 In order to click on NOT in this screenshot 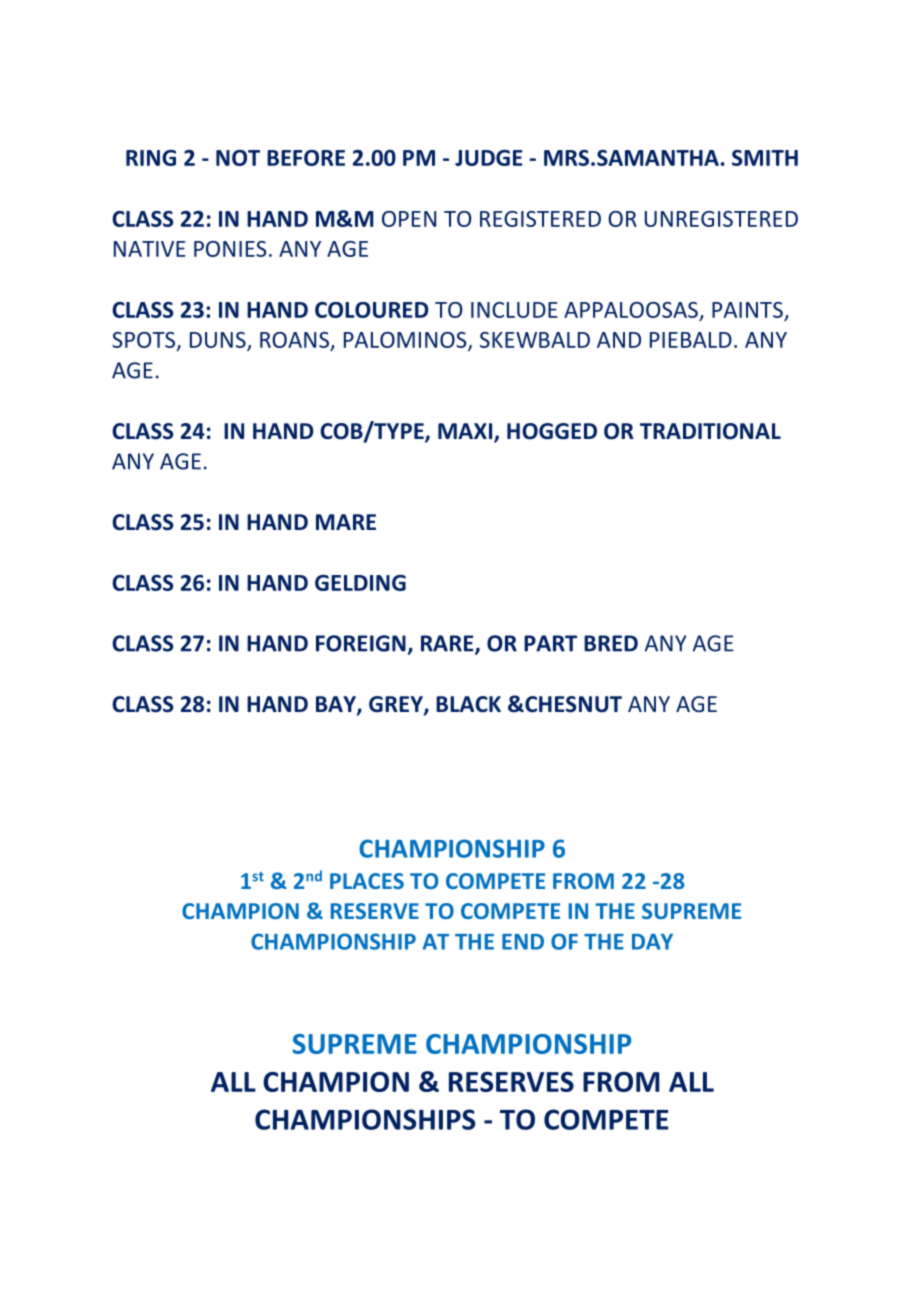, I will do `click(238, 158)`.
